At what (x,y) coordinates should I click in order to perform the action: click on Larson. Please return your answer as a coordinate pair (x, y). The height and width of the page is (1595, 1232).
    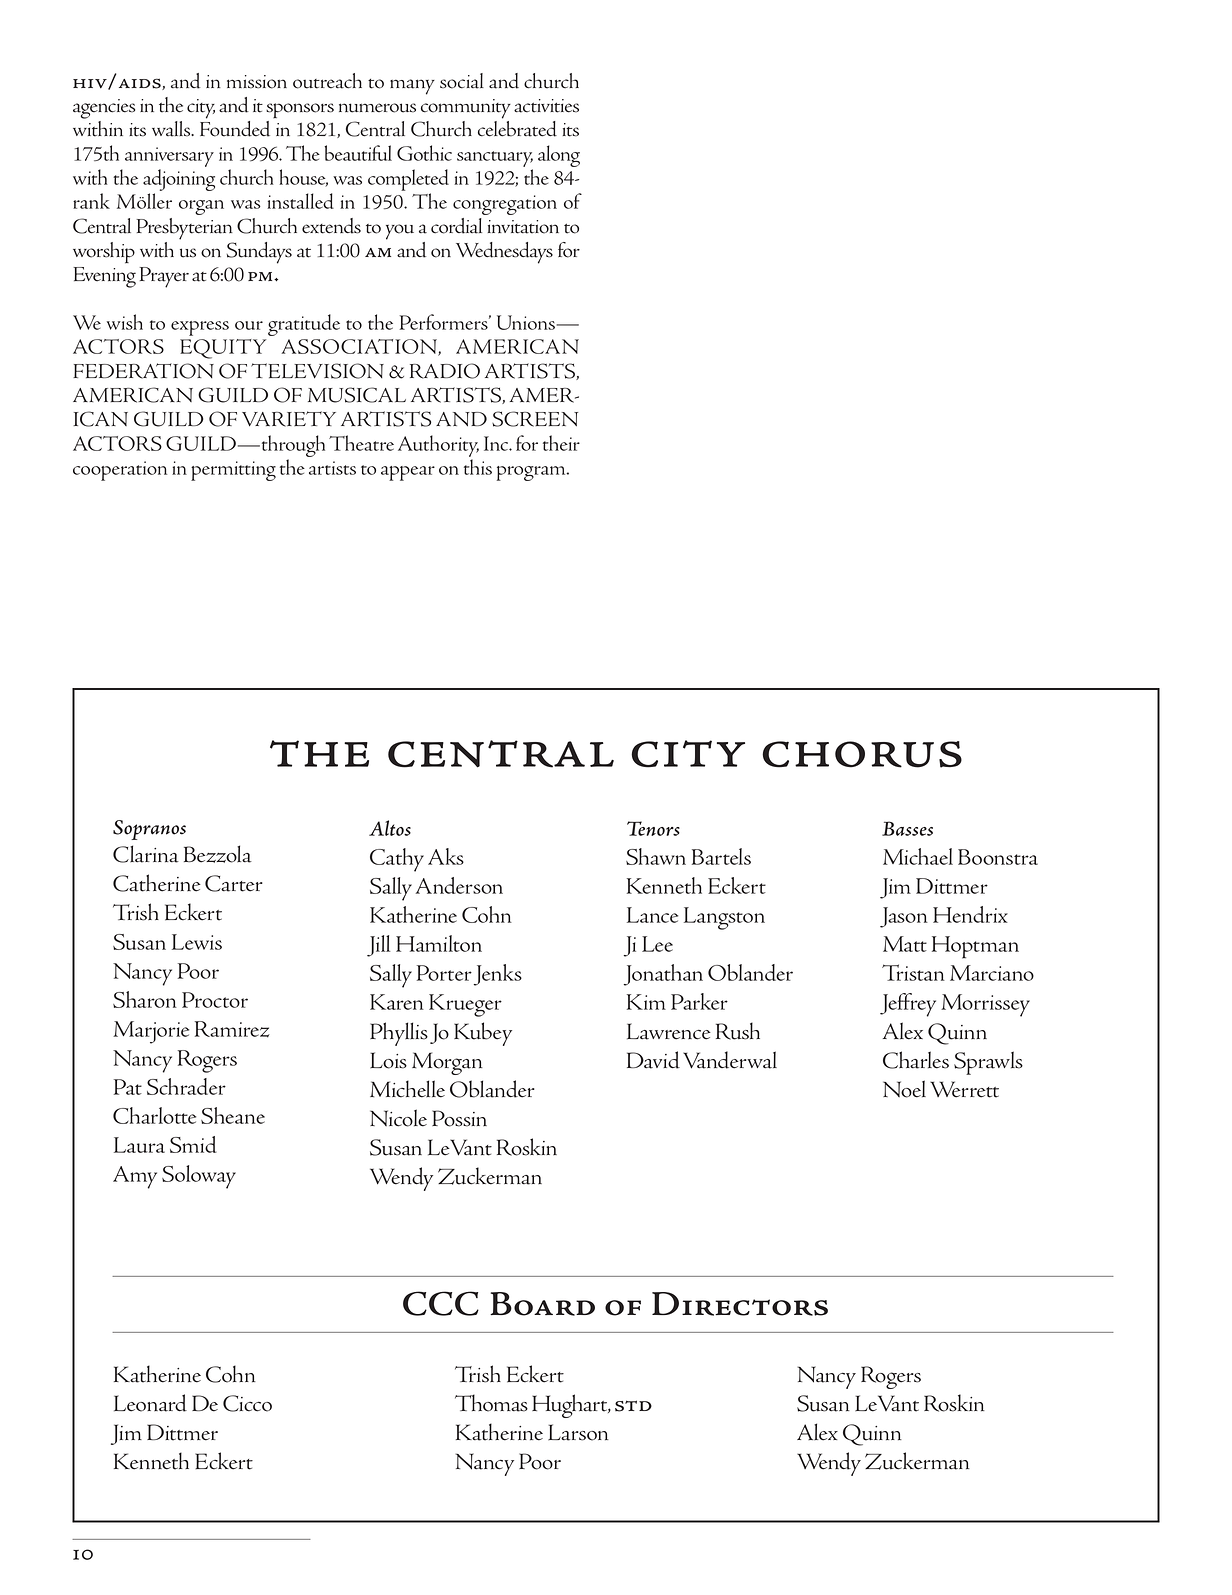
    Looking at the image, I should click on (578, 1432).
